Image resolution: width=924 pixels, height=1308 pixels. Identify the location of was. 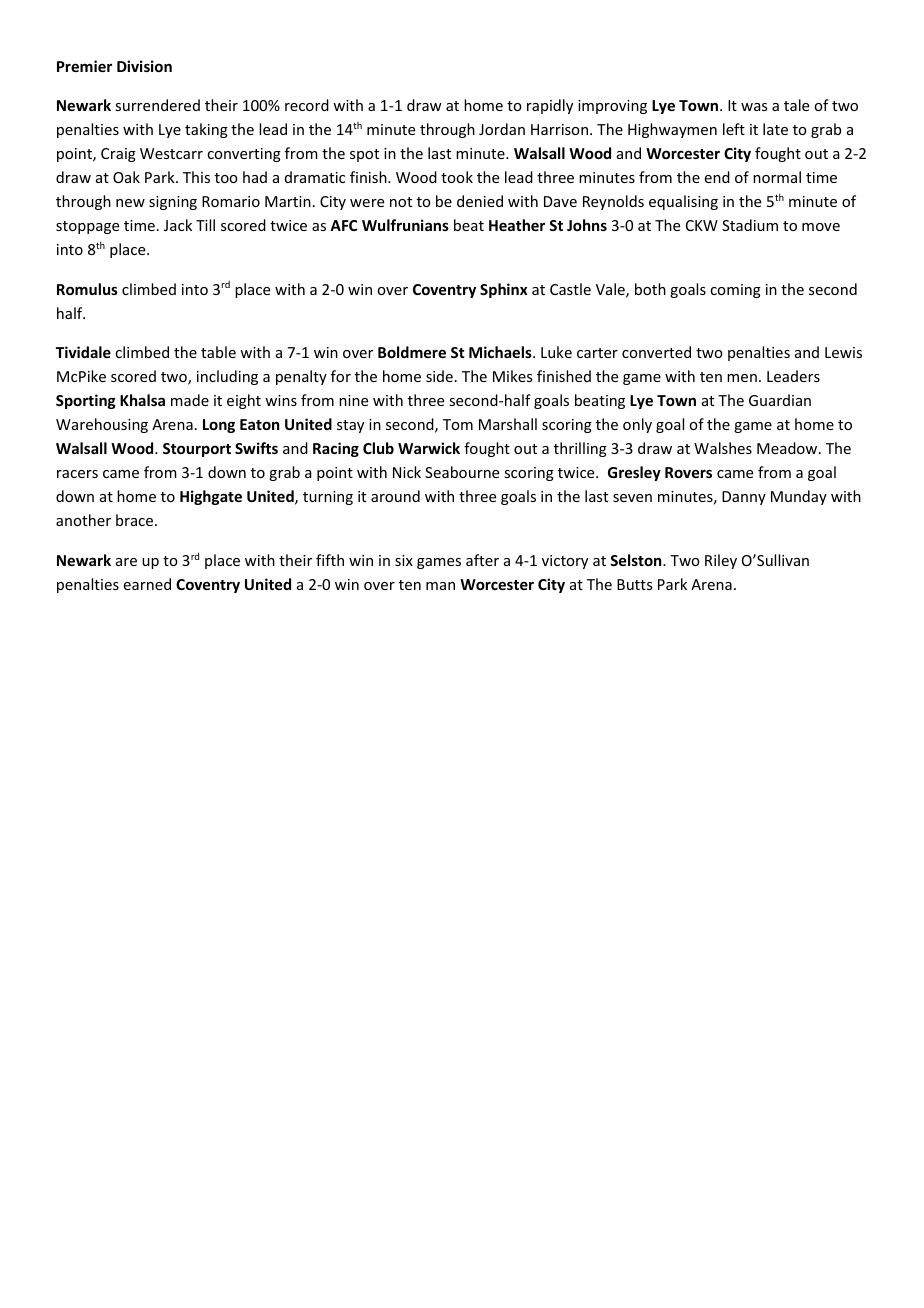
(754, 107).
